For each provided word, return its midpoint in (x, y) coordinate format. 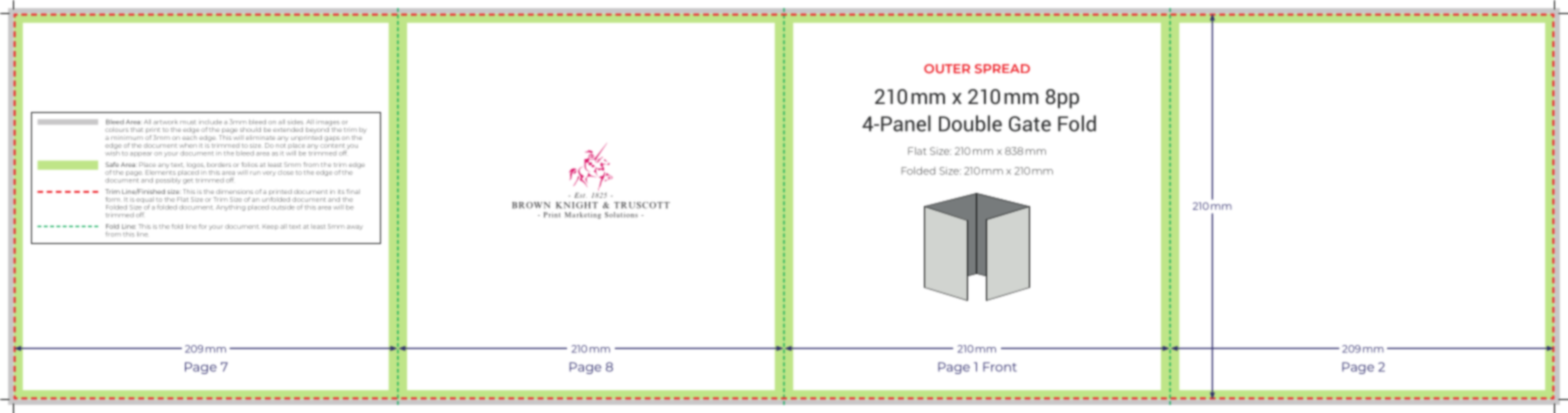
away (355, 227)
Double (970, 123)
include (210, 122)
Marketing (583, 215)
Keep (270, 227)
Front (1000, 367)
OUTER (947, 69)
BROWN (531, 205)
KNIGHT (577, 205)
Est (580, 195)
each (189, 136)
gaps (332, 139)
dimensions (234, 191)
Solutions (621, 215)
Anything (231, 208)
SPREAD (1002, 69)
